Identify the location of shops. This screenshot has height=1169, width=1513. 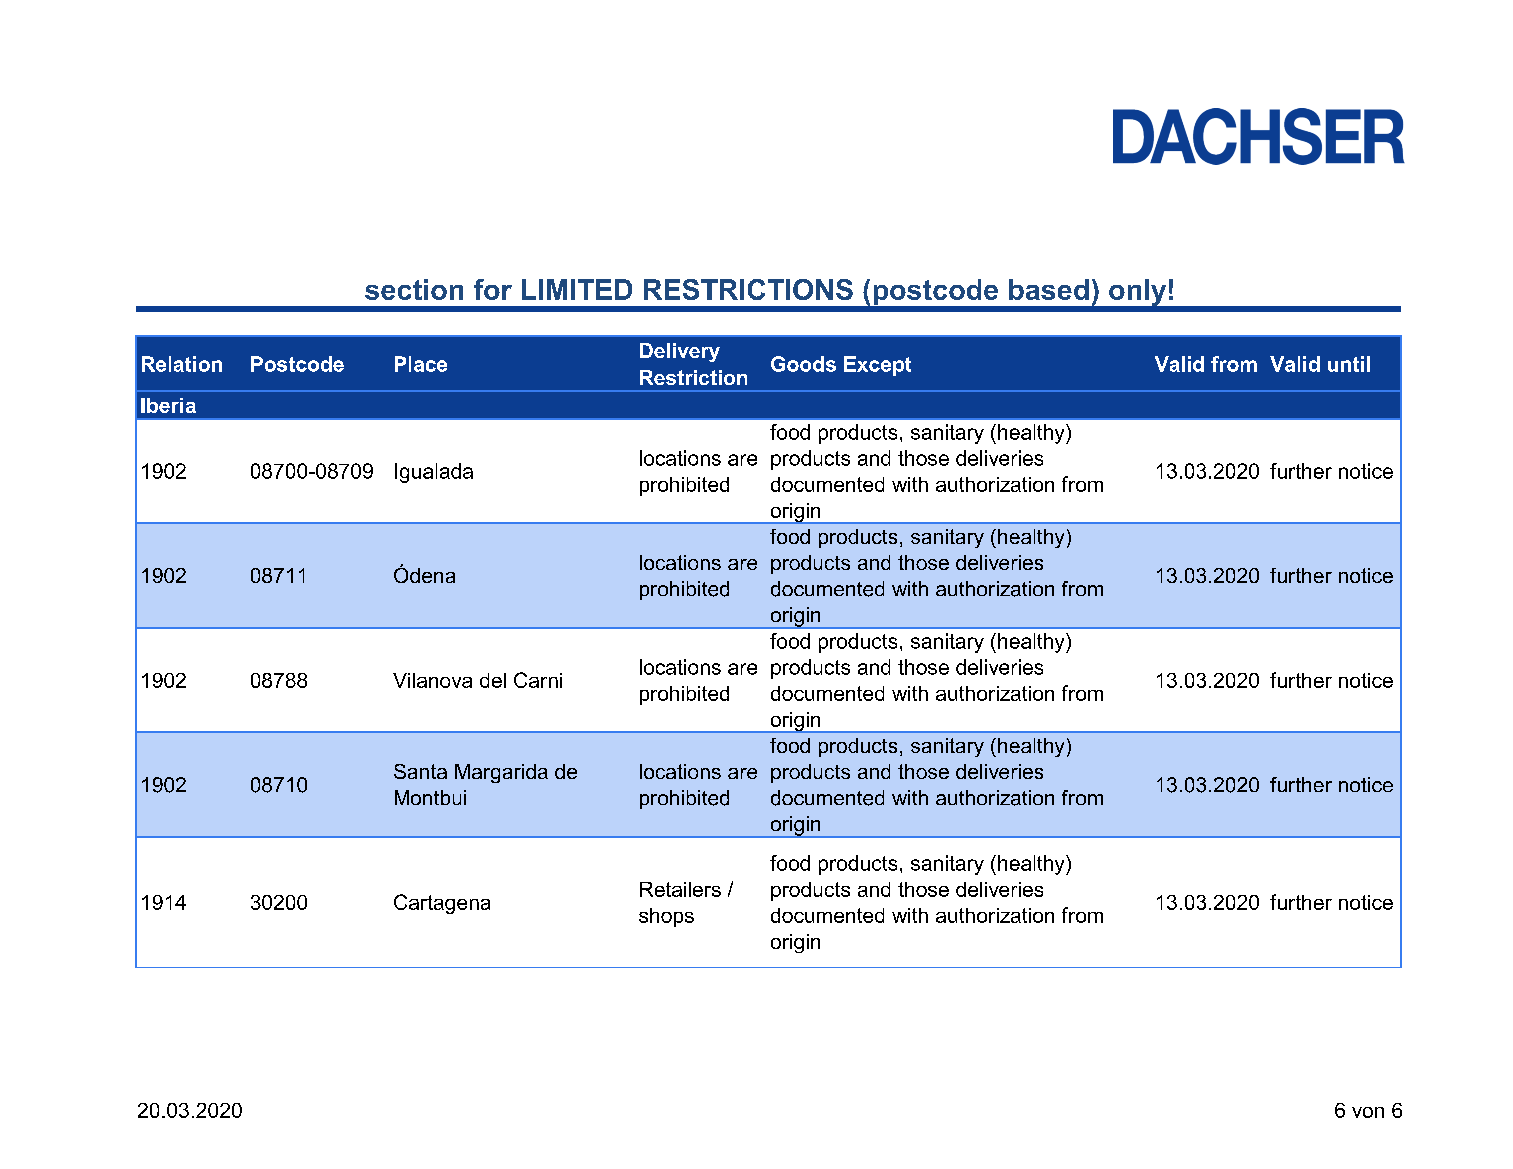
(666, 917).
